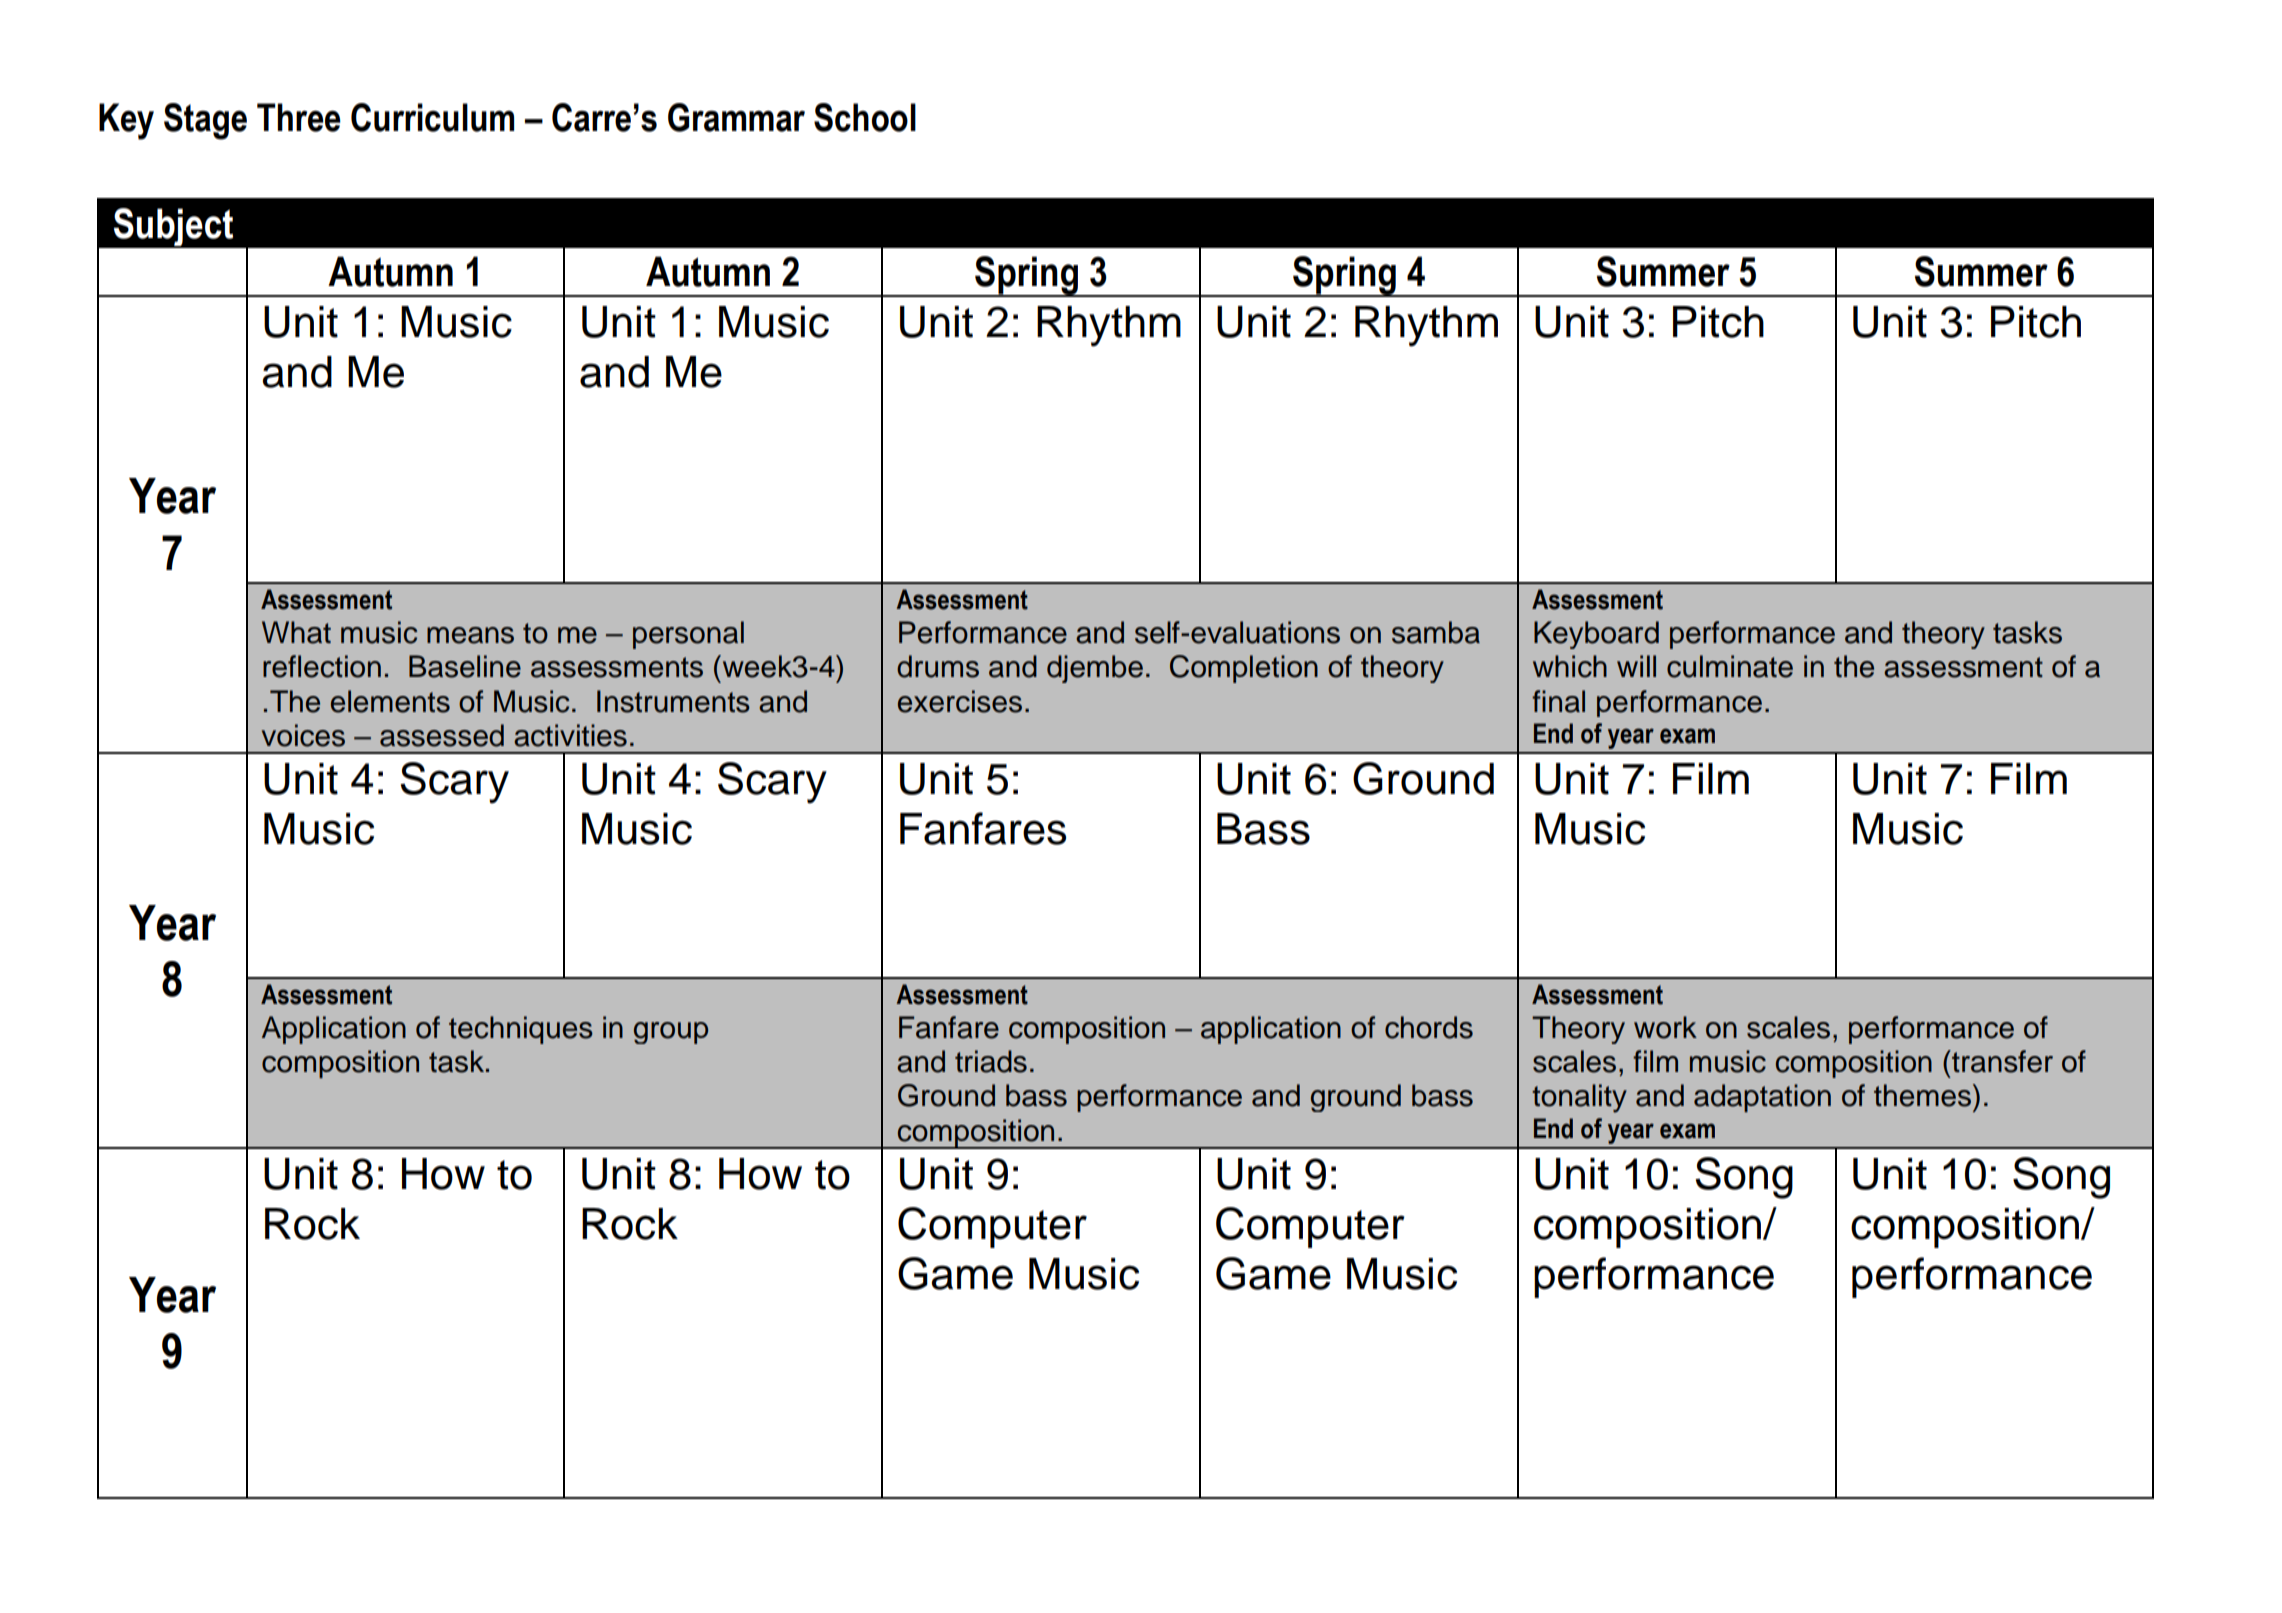  What do you see at coordinates (1436, 632) in the page?
I see `samba` at bounding box center [1436, 632].
